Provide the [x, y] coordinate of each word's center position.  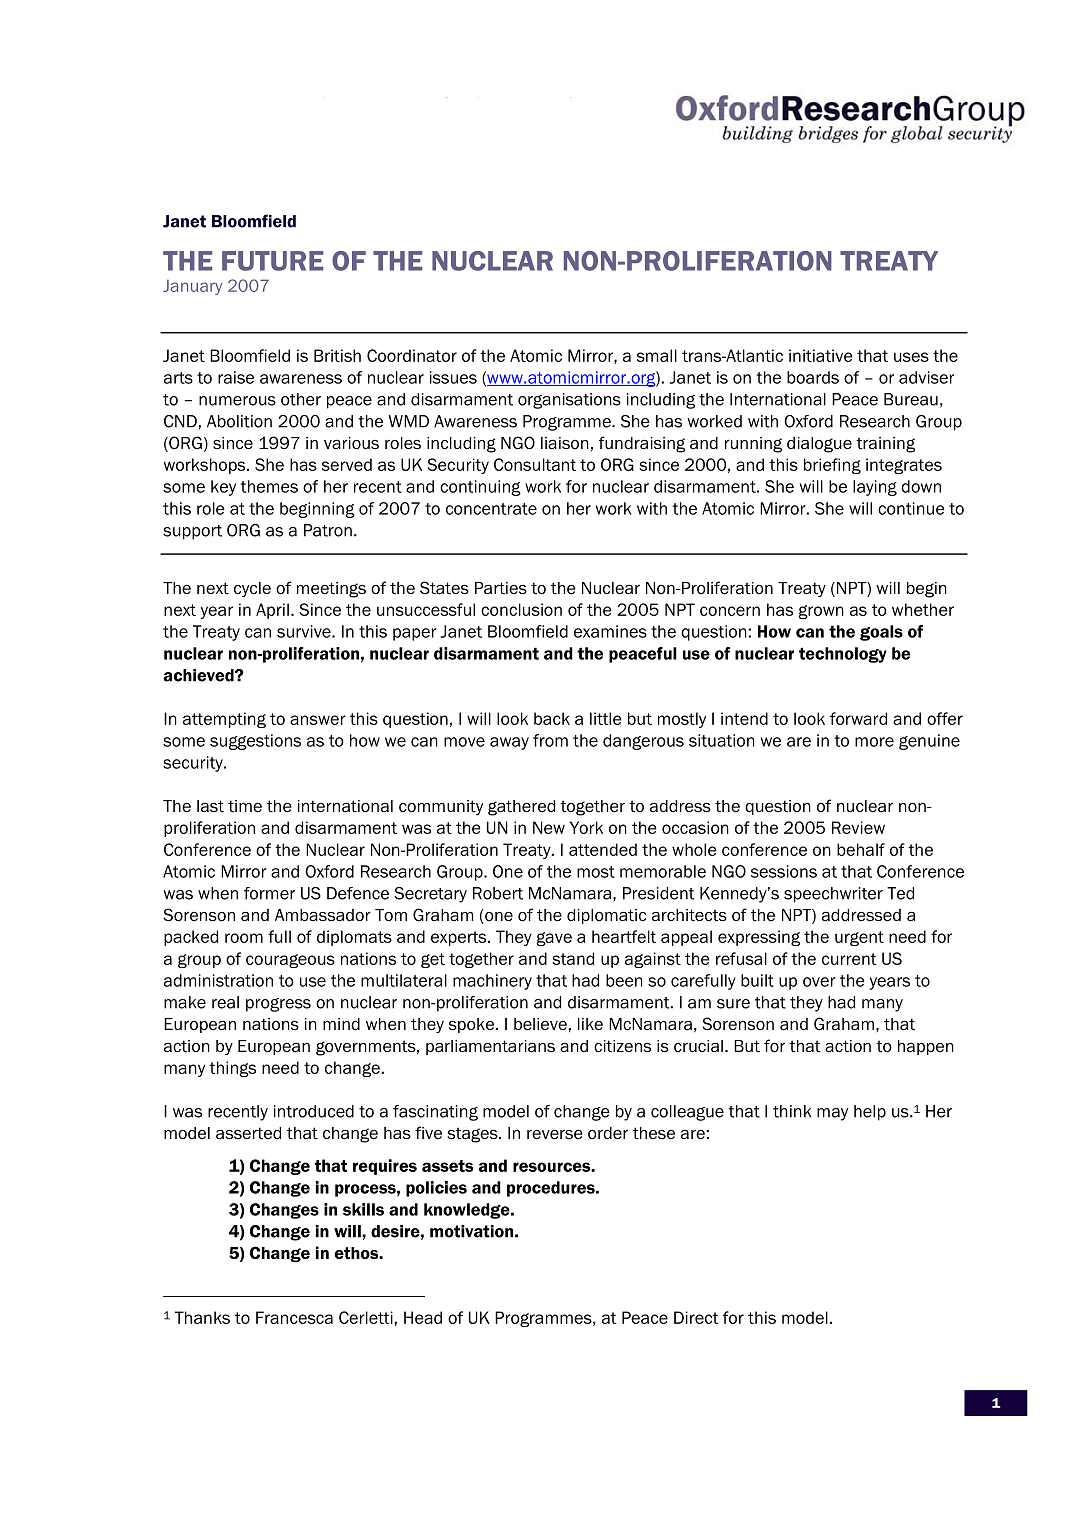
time [245, 806]
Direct [696, 1317]
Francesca [294, 1317]
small [657, 355]
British [337, 355]
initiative [821, 355]
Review [858, 827]
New [549, 827]
